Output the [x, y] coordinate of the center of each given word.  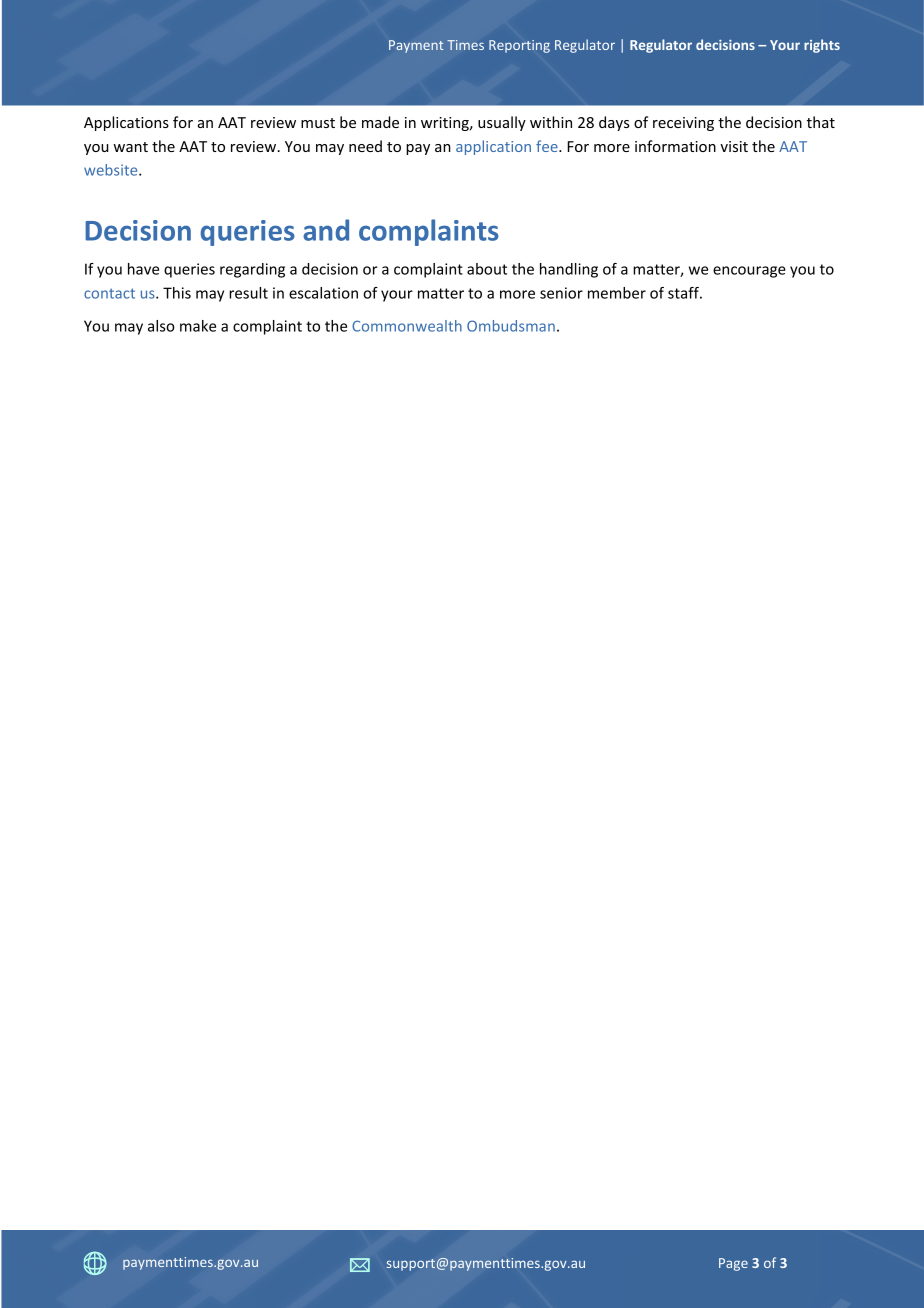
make [198, 326]
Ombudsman [511, 326]
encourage [749, 272]
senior [561, 293]
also [161, 326]
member [617, 293]
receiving [683, 124]
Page [733, 1264]
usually [502, 123]
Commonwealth [407, 326]
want [130, 147]
